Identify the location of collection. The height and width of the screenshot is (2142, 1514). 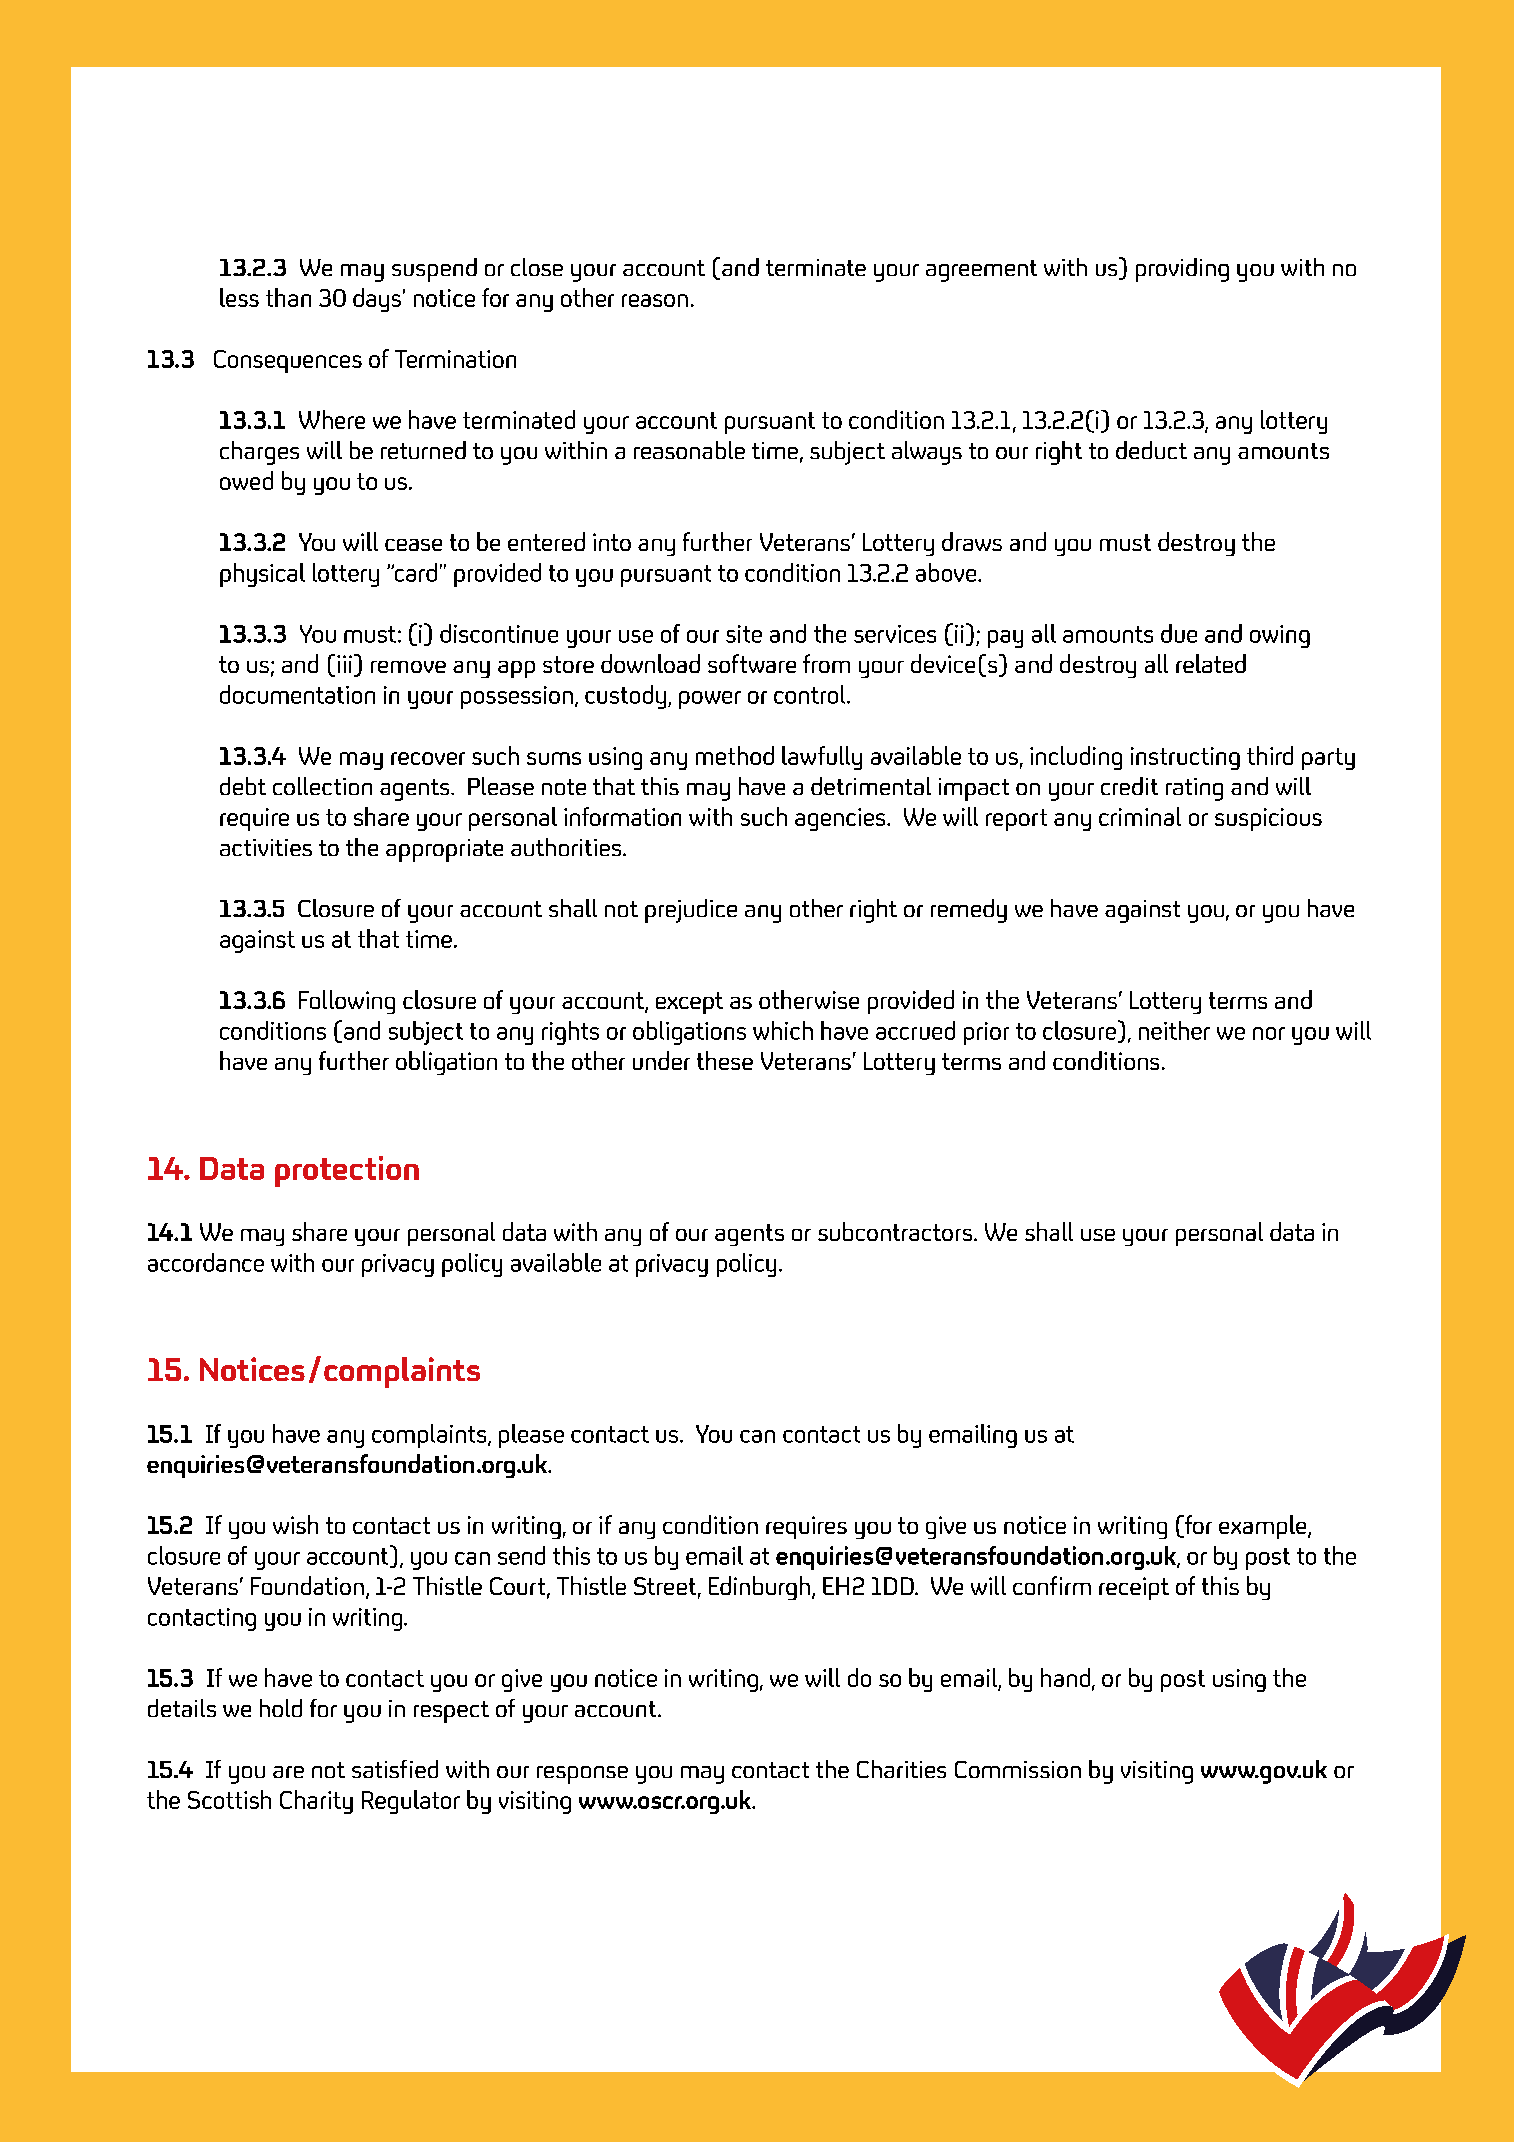
(322, 786).
